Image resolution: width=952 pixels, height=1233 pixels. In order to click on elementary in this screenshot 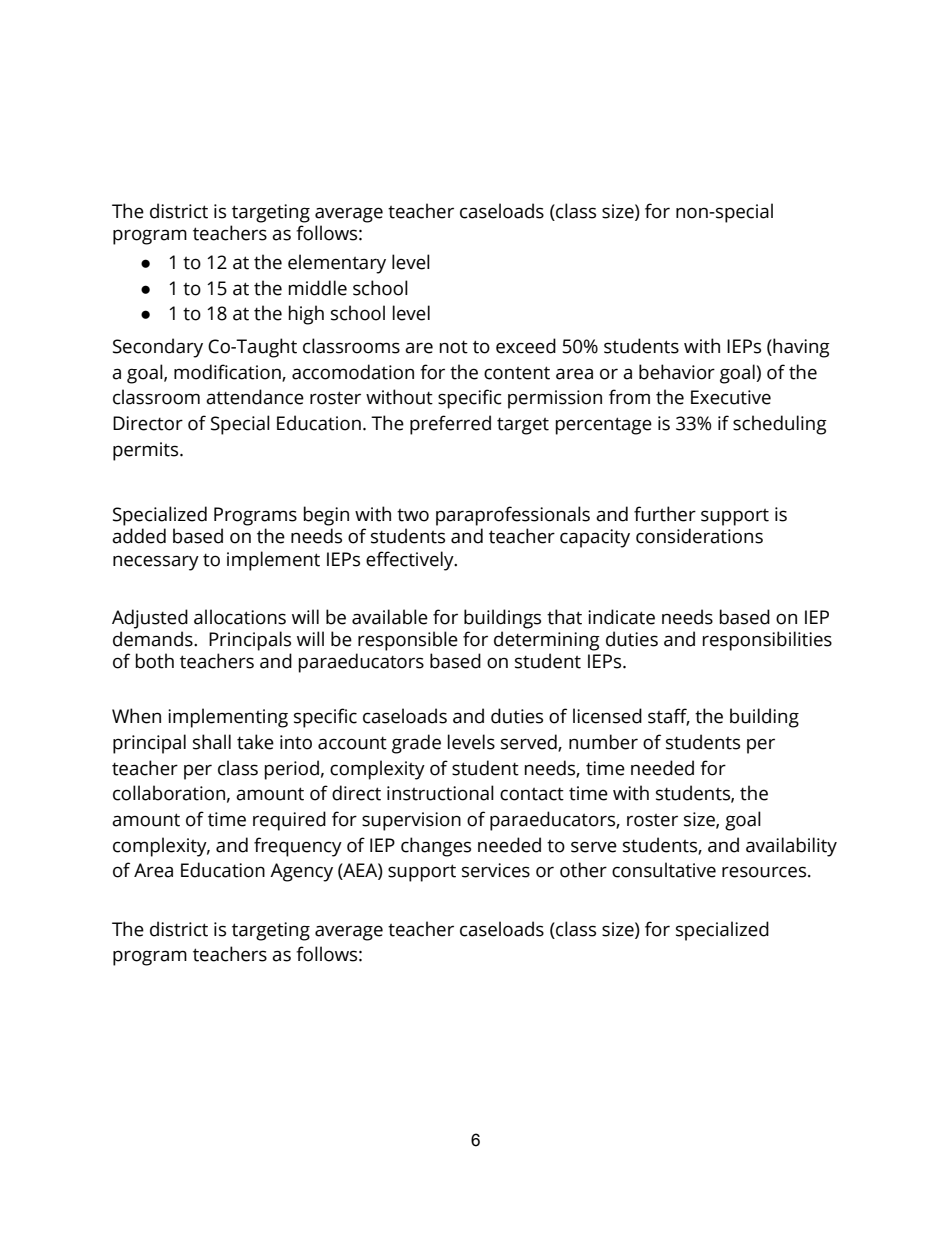, I will do `click(337, 264)`.
